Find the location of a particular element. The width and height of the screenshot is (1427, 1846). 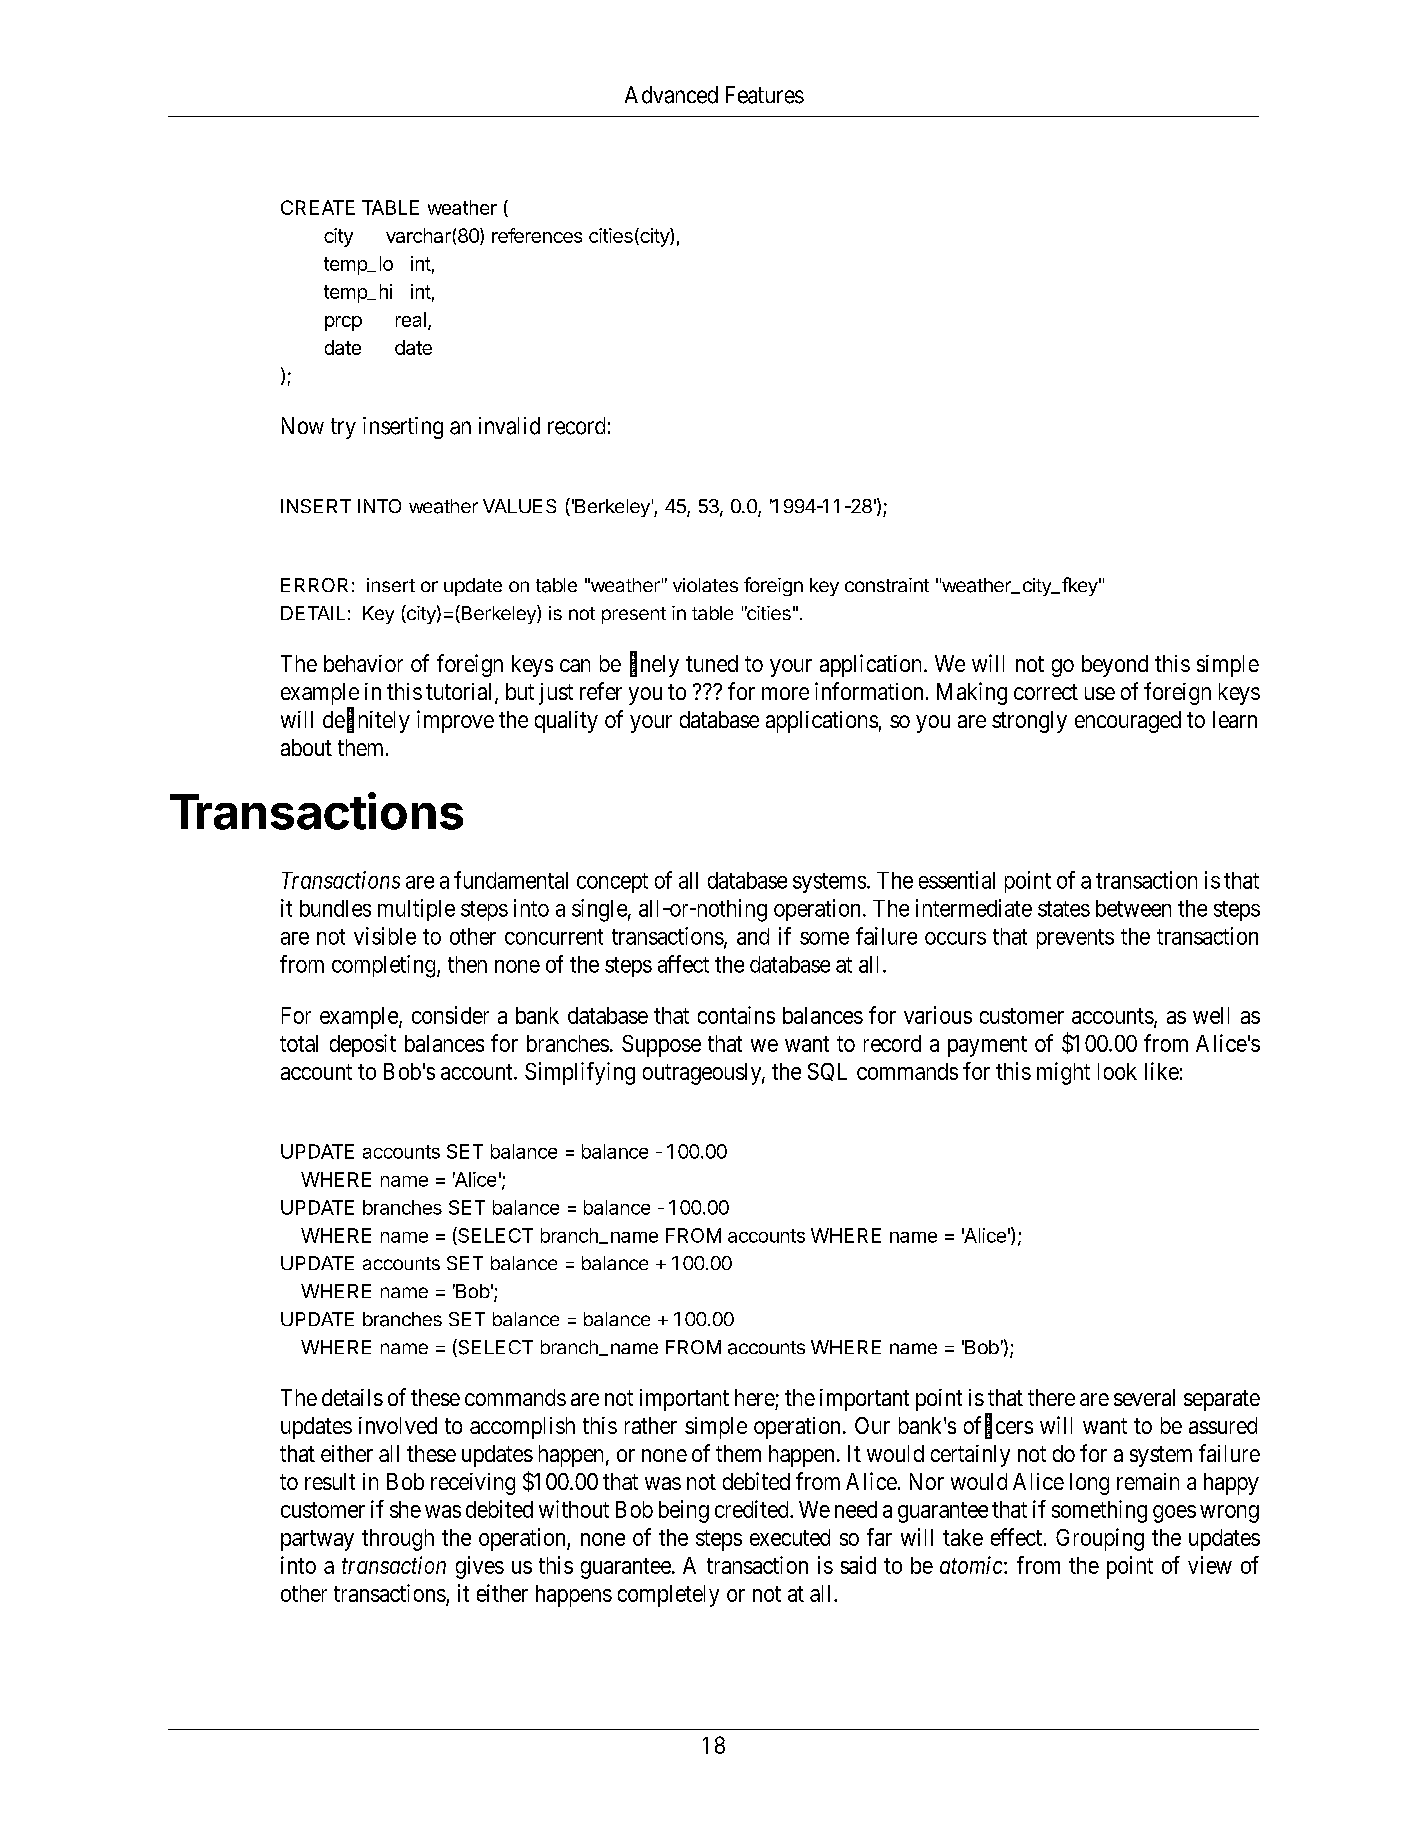

Advanced is located at coordinates (671, 95).
